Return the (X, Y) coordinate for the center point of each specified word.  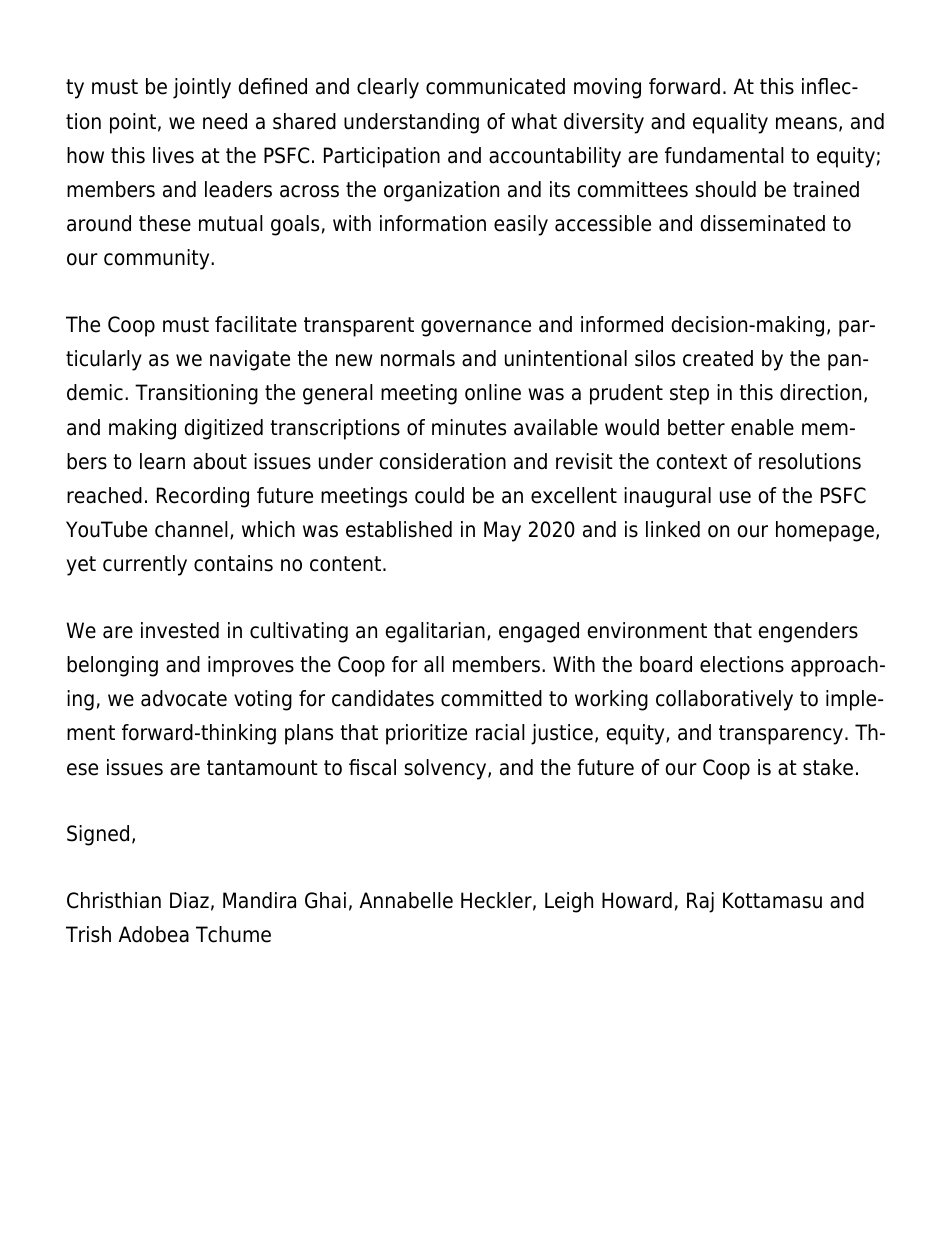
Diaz (189, 900)
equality (730, 123)
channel (191, 529)
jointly (202, 88)
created (718, 358)
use (735, 497)
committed (491, 698)
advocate (184, 698)
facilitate (256, 324)
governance (476, 328)
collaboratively (724, 700)
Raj (700, 902)
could (439, 495)
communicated (495, 86)
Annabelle (406, 900)
